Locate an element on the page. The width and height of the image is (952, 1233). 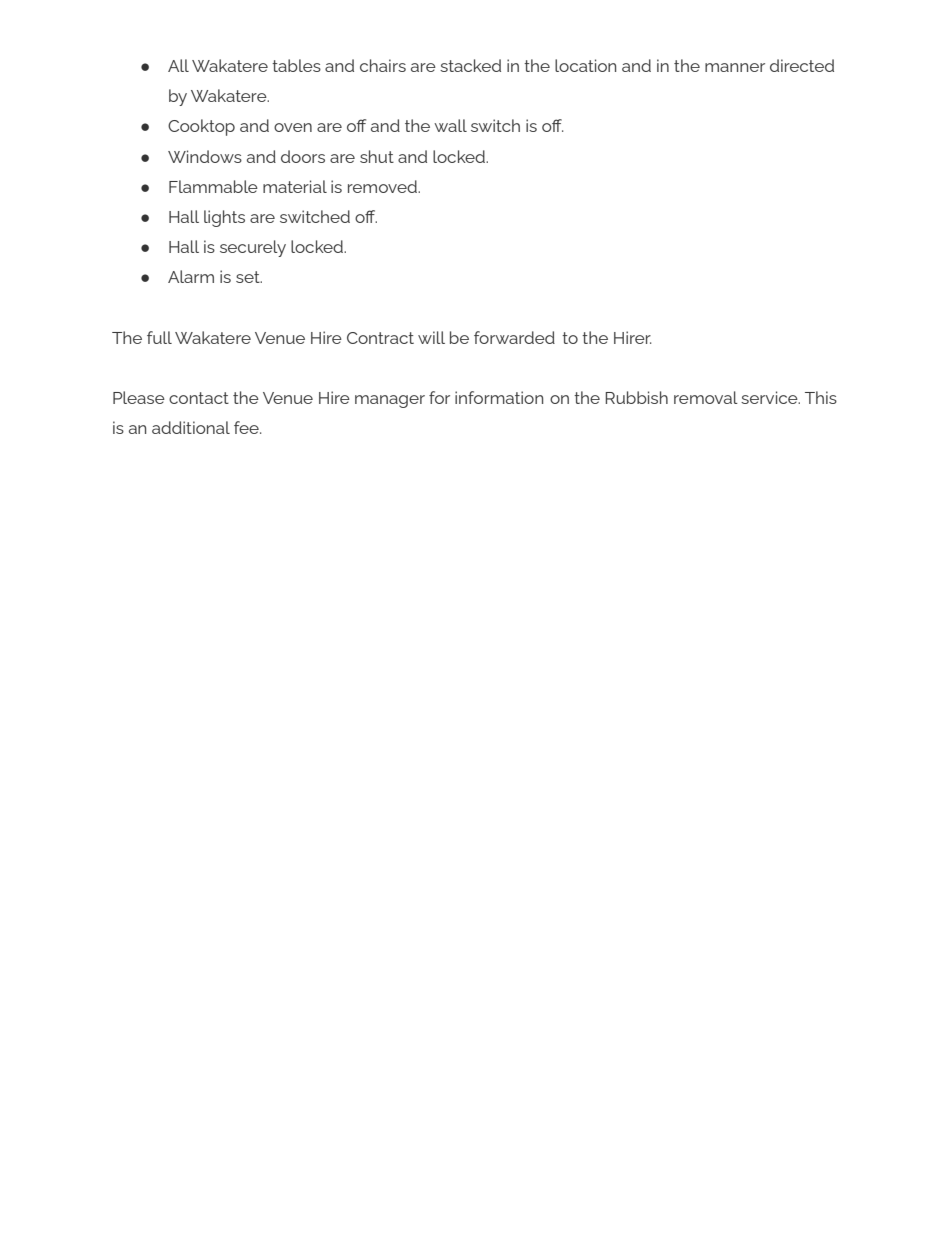
stacked is located at coordinates (470, 65).
